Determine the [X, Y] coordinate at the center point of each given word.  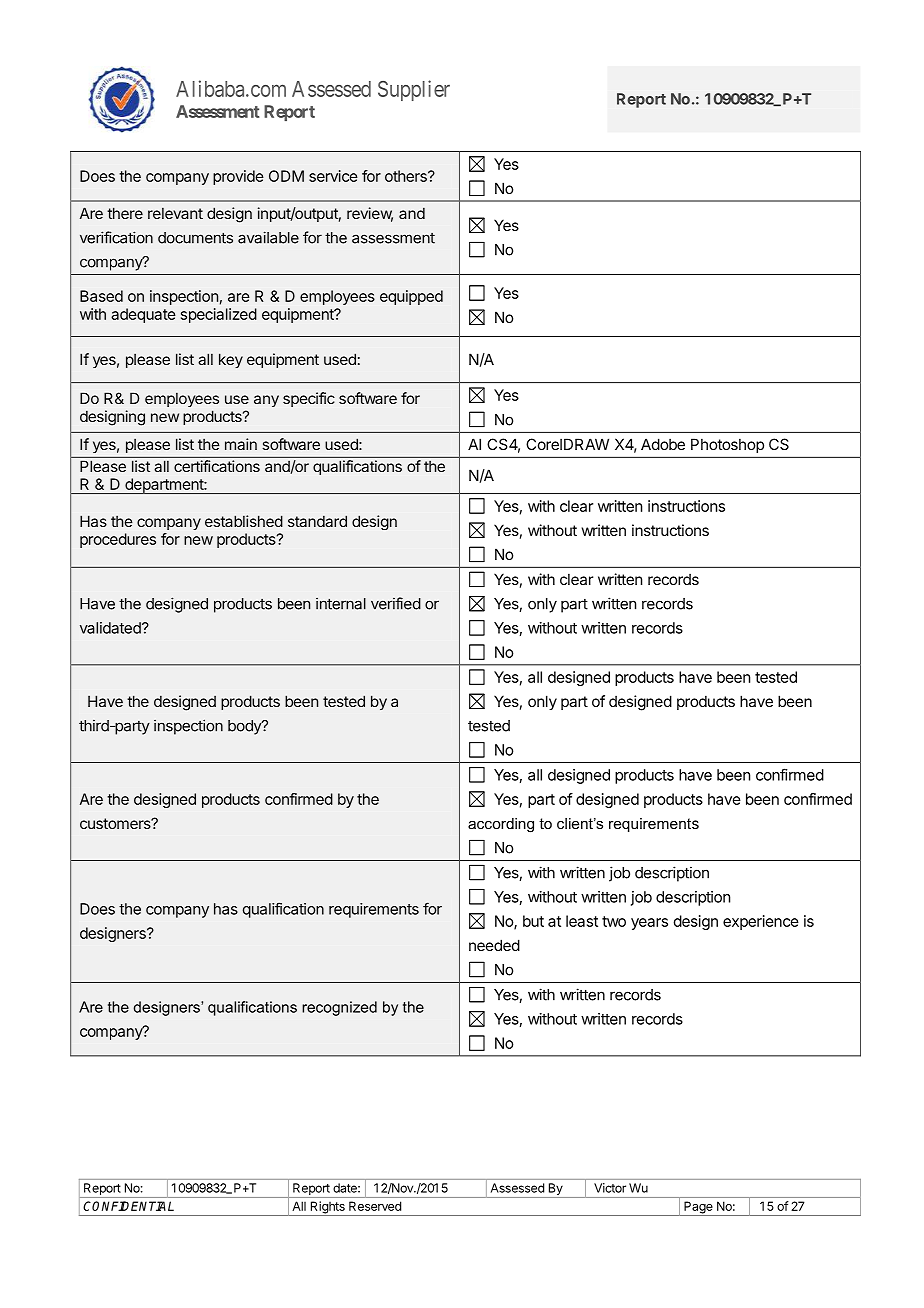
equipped [411, 297]
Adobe [663, 444]
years [649, 924]
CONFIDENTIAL [128, 1206]
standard [317, 521]
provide [238, 177]
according [501, 825]
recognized [339, 1008]
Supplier [414, 90]
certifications [217, 466]
